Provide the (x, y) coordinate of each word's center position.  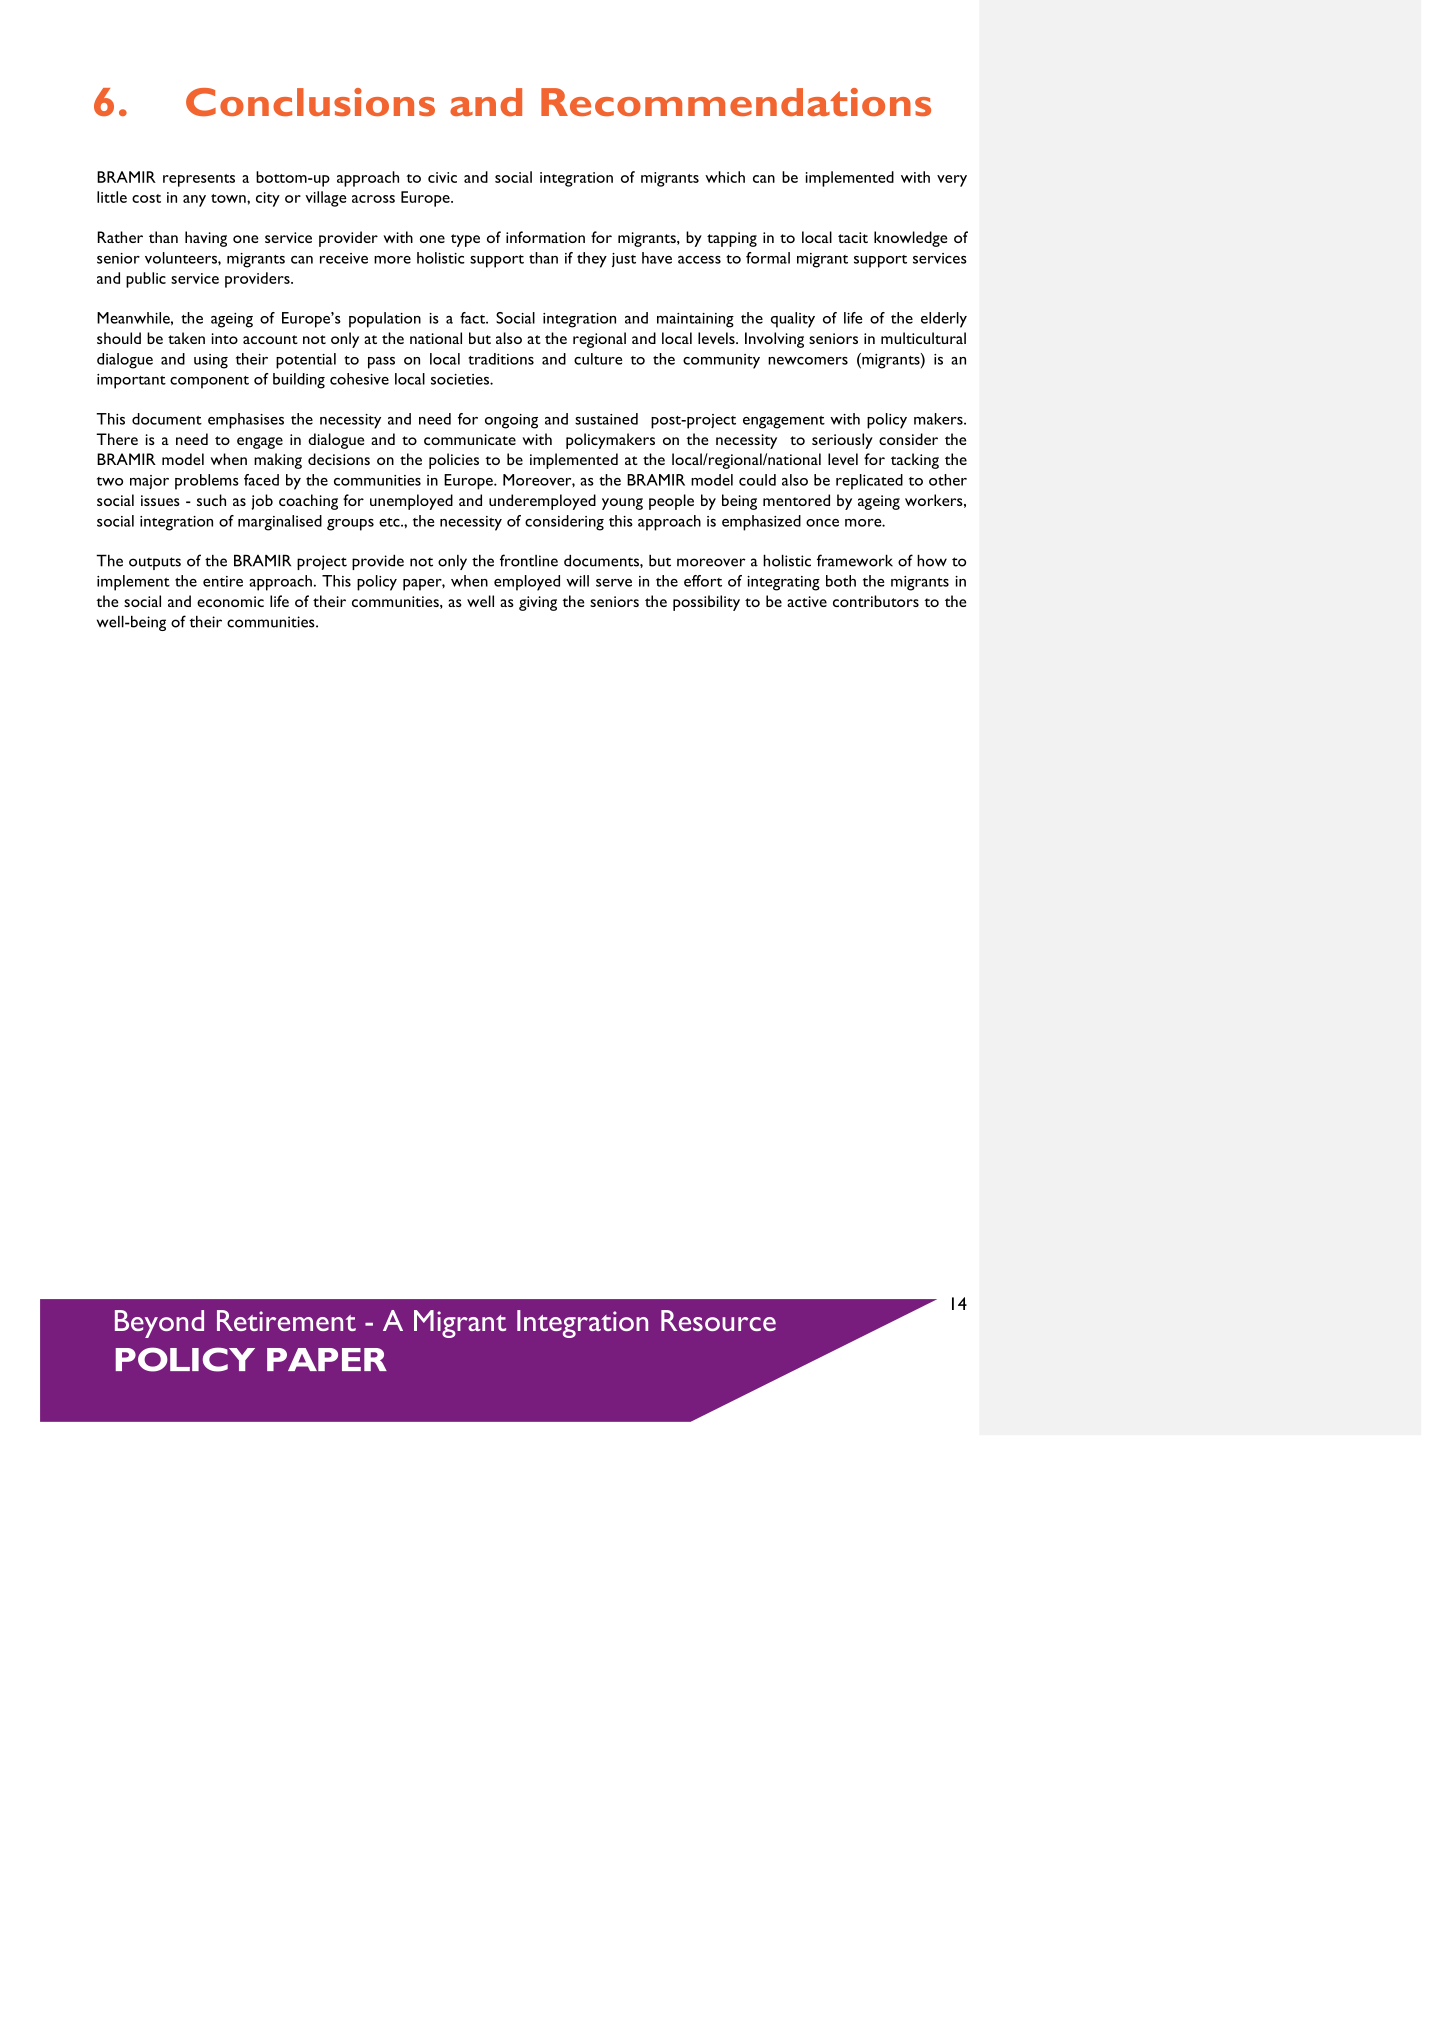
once (822, 523)
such (211, 500)
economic (230, 601)
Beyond (159, 1324)
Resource (718, 1320)
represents (199, 180)
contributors (876, 601)
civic (442, 177)
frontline (529, 560)
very (952, 181)
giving (538, 603)
